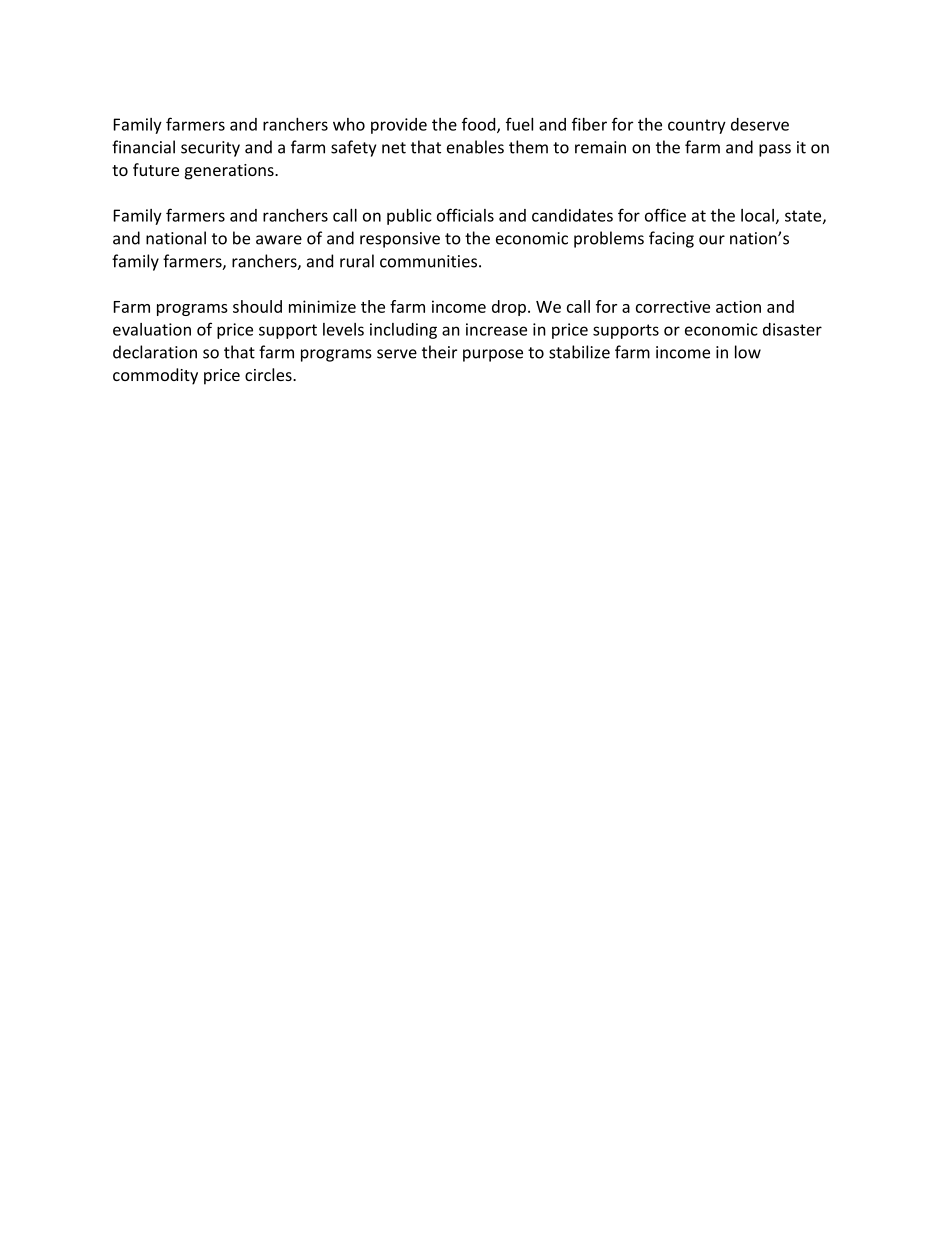  I want to click on circles, so click(269, 374).
